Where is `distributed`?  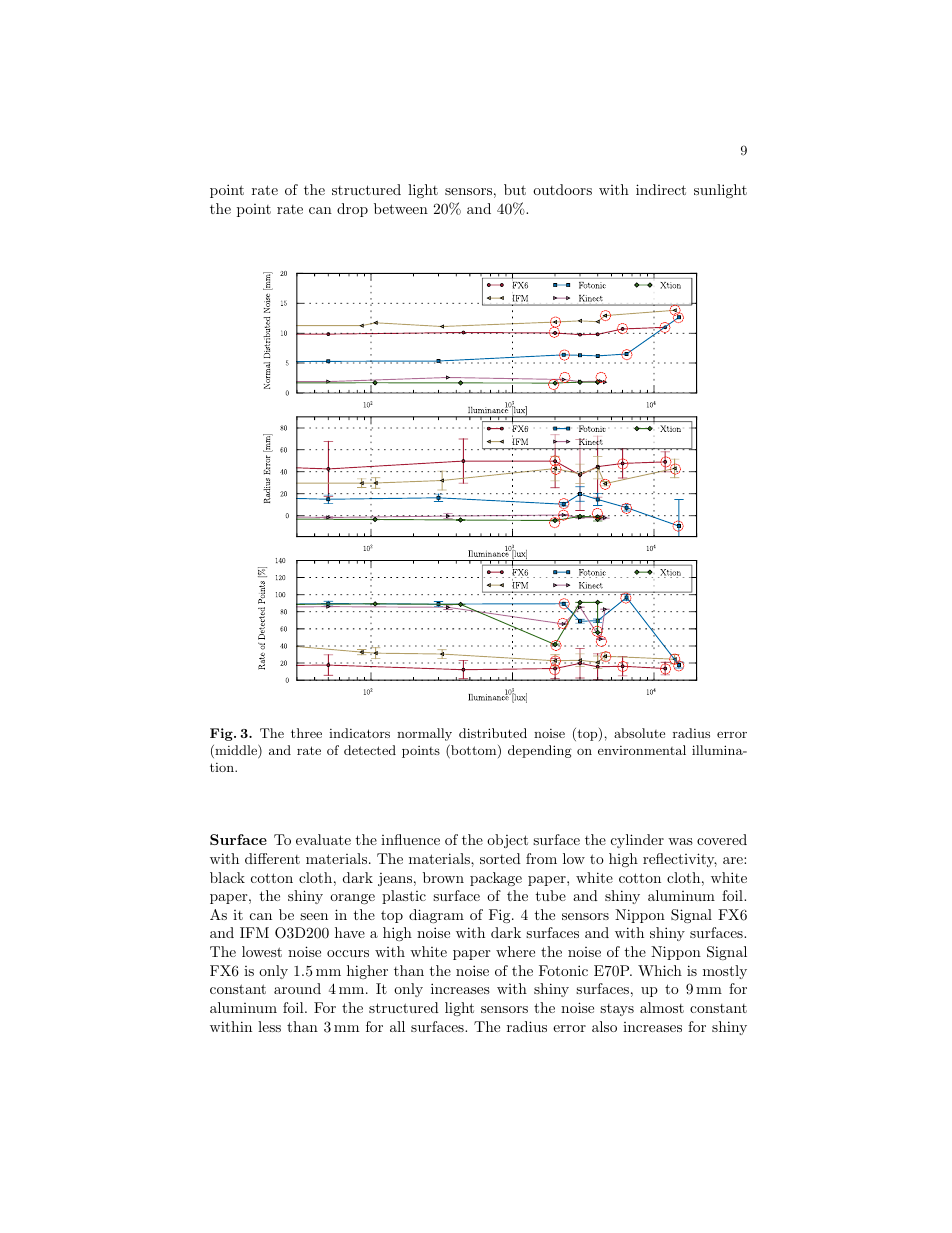 distributed is located at coordinates (493, 733).
